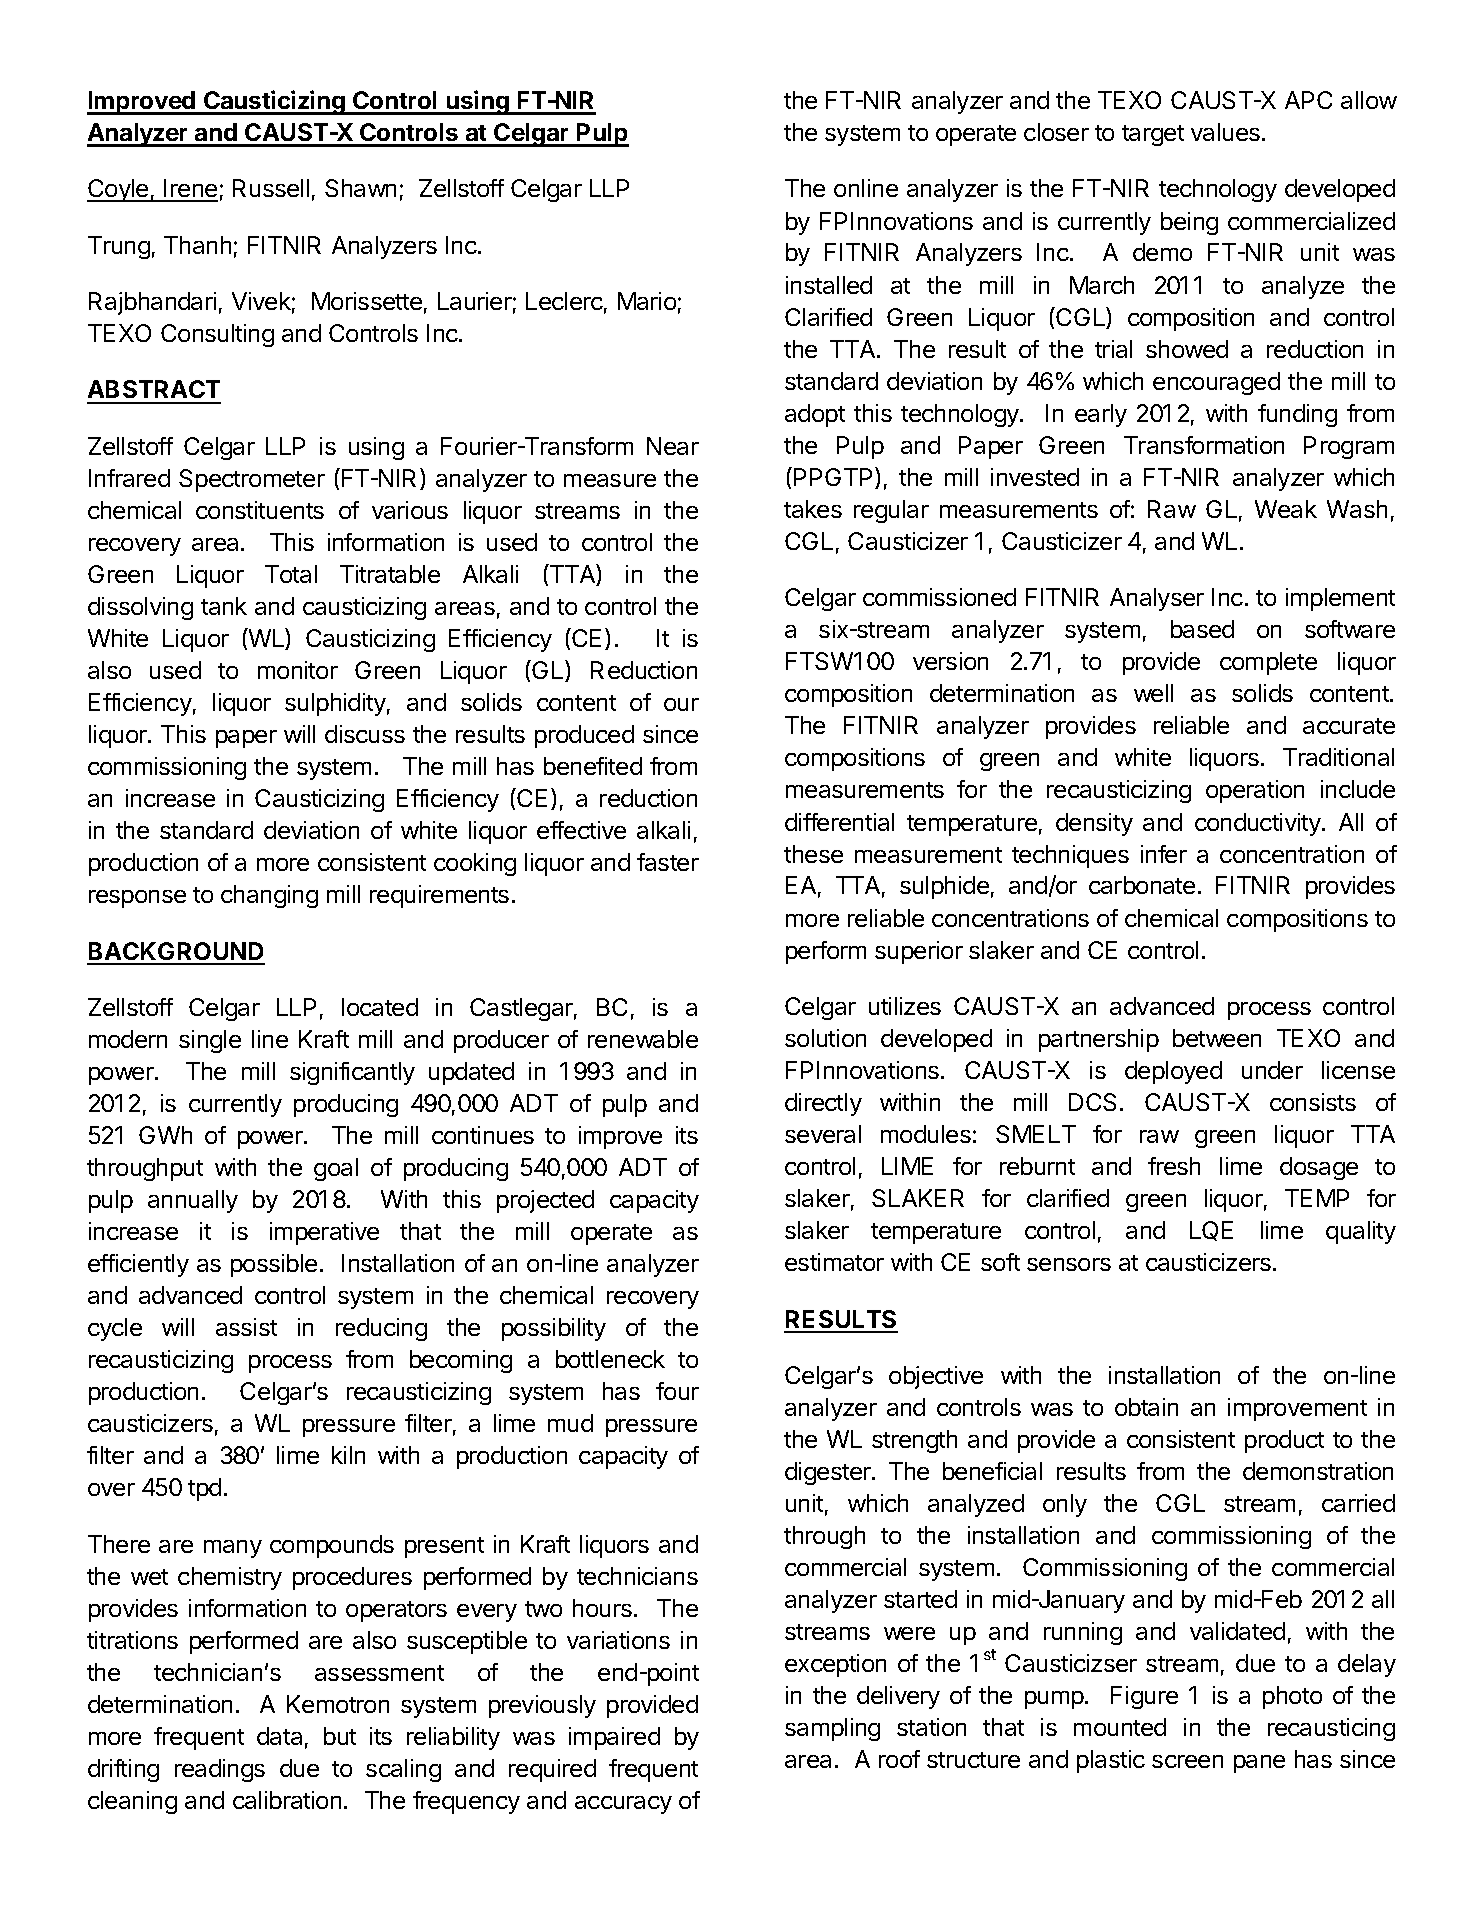 Image resolution: width=1483 pixels, height=1919 pixels. What do you see at coordinates (1225, 132) in the image?
I see `values` at bounding box center [1225, 132].
